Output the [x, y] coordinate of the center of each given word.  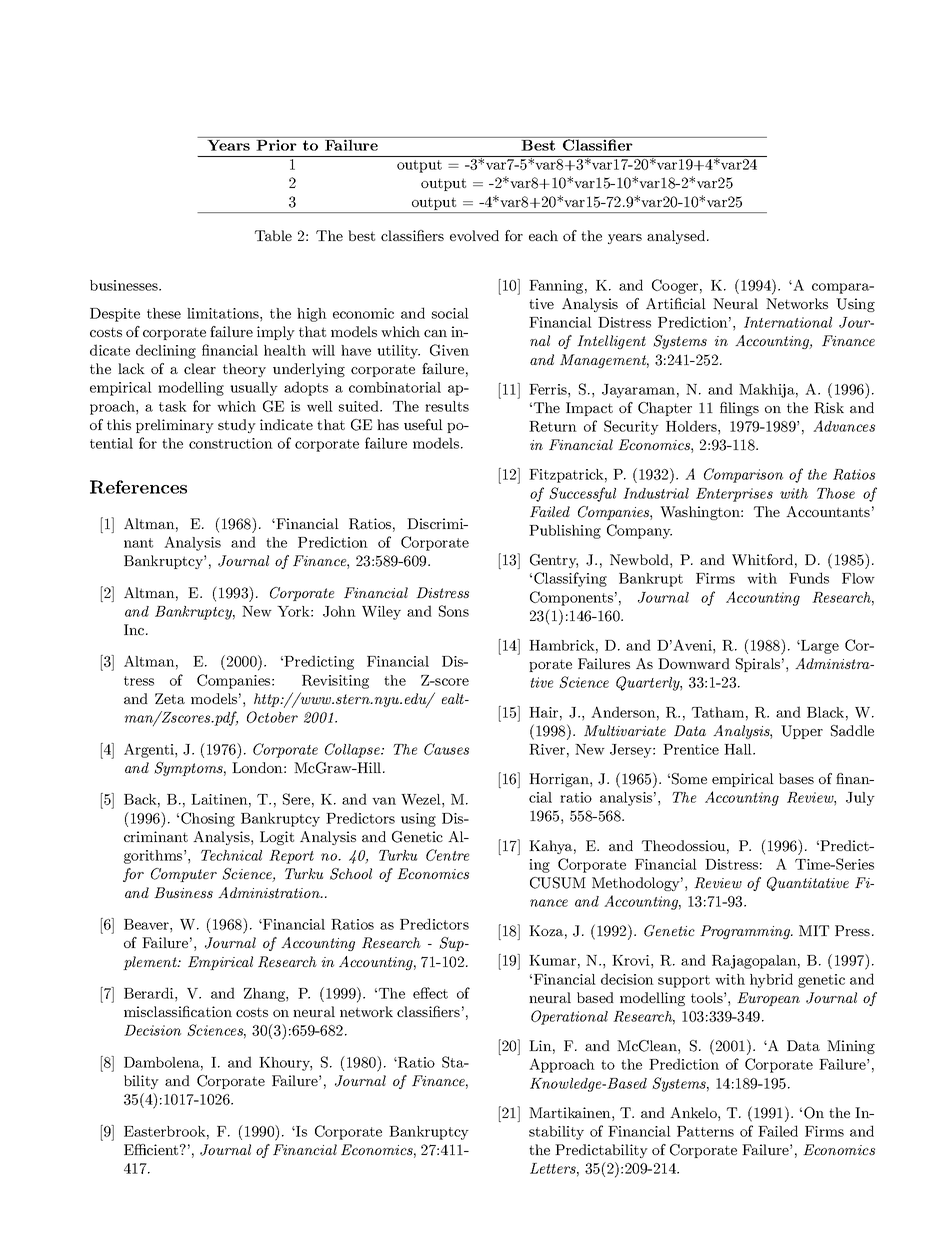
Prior [276, 144]
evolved [474, 235]
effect [430, 993]
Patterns [705, 1131]
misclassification [178, 1011]
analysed [676, 237]
